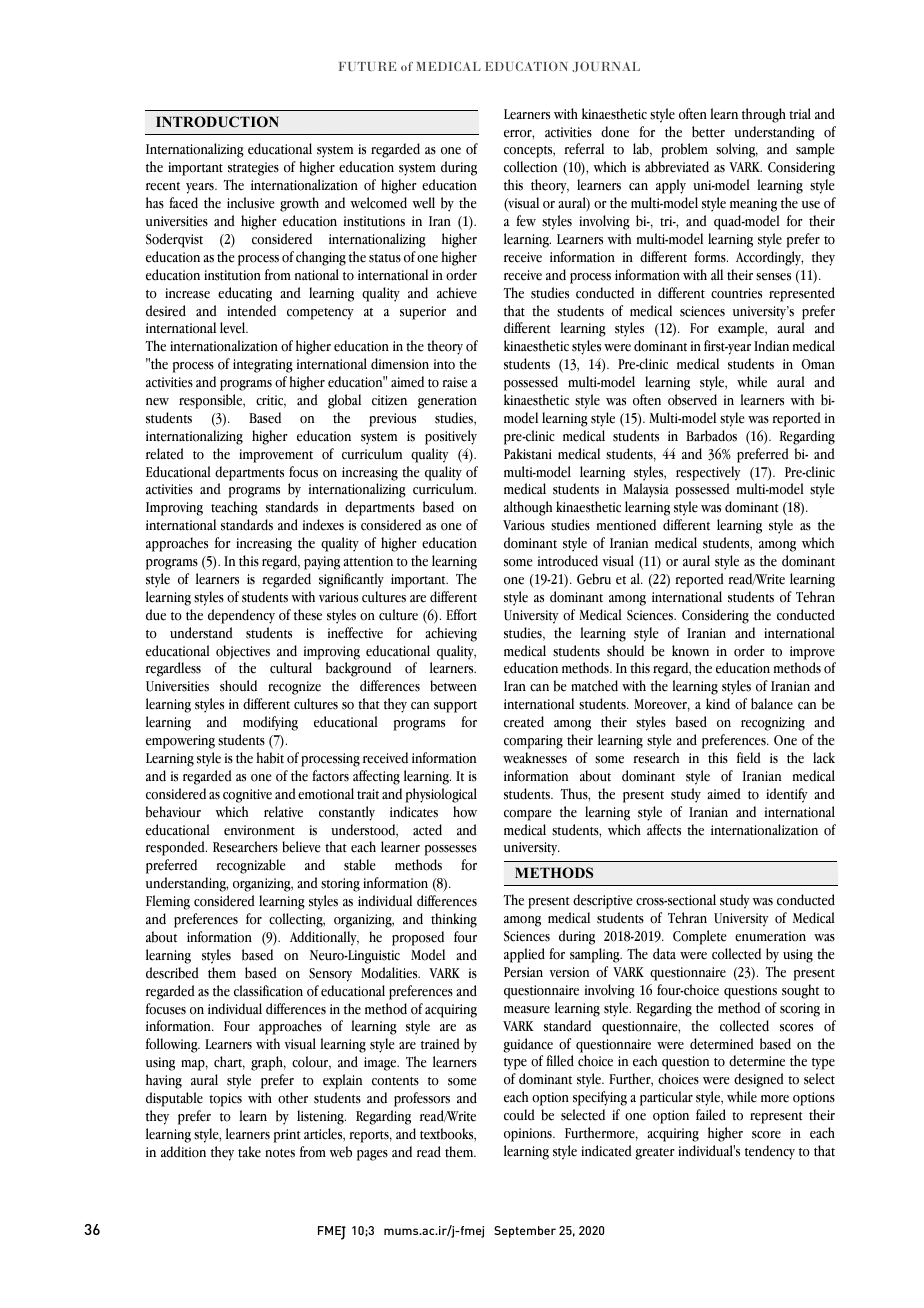 The height and width of the screenshot is (1308, 924). What do you see at coordinates (250, 866) in the screenshot?
I see `recognizable` at bounding box center [250, 866].
